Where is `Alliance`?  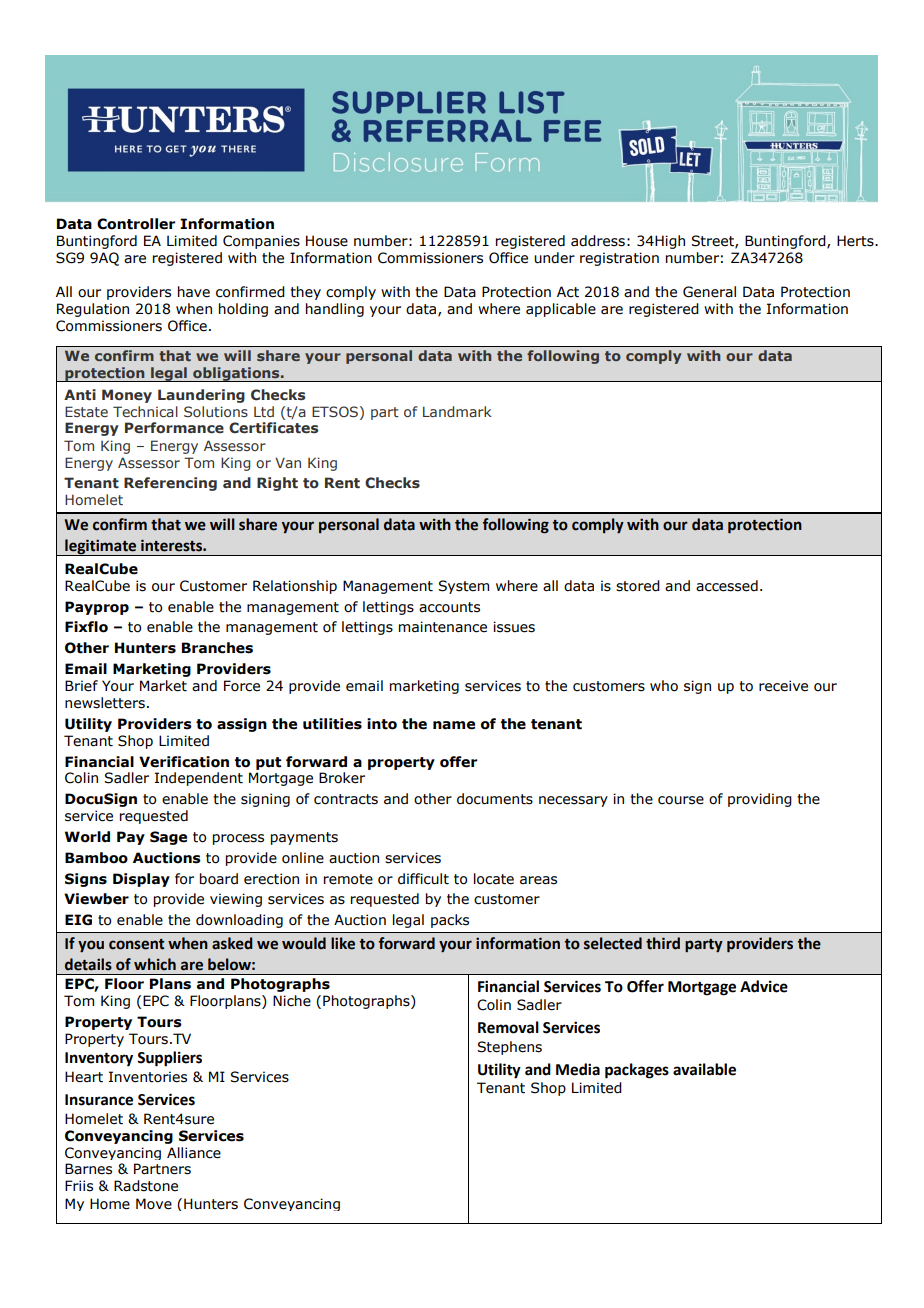
Alliance is located at coordinates (194, 1153).
